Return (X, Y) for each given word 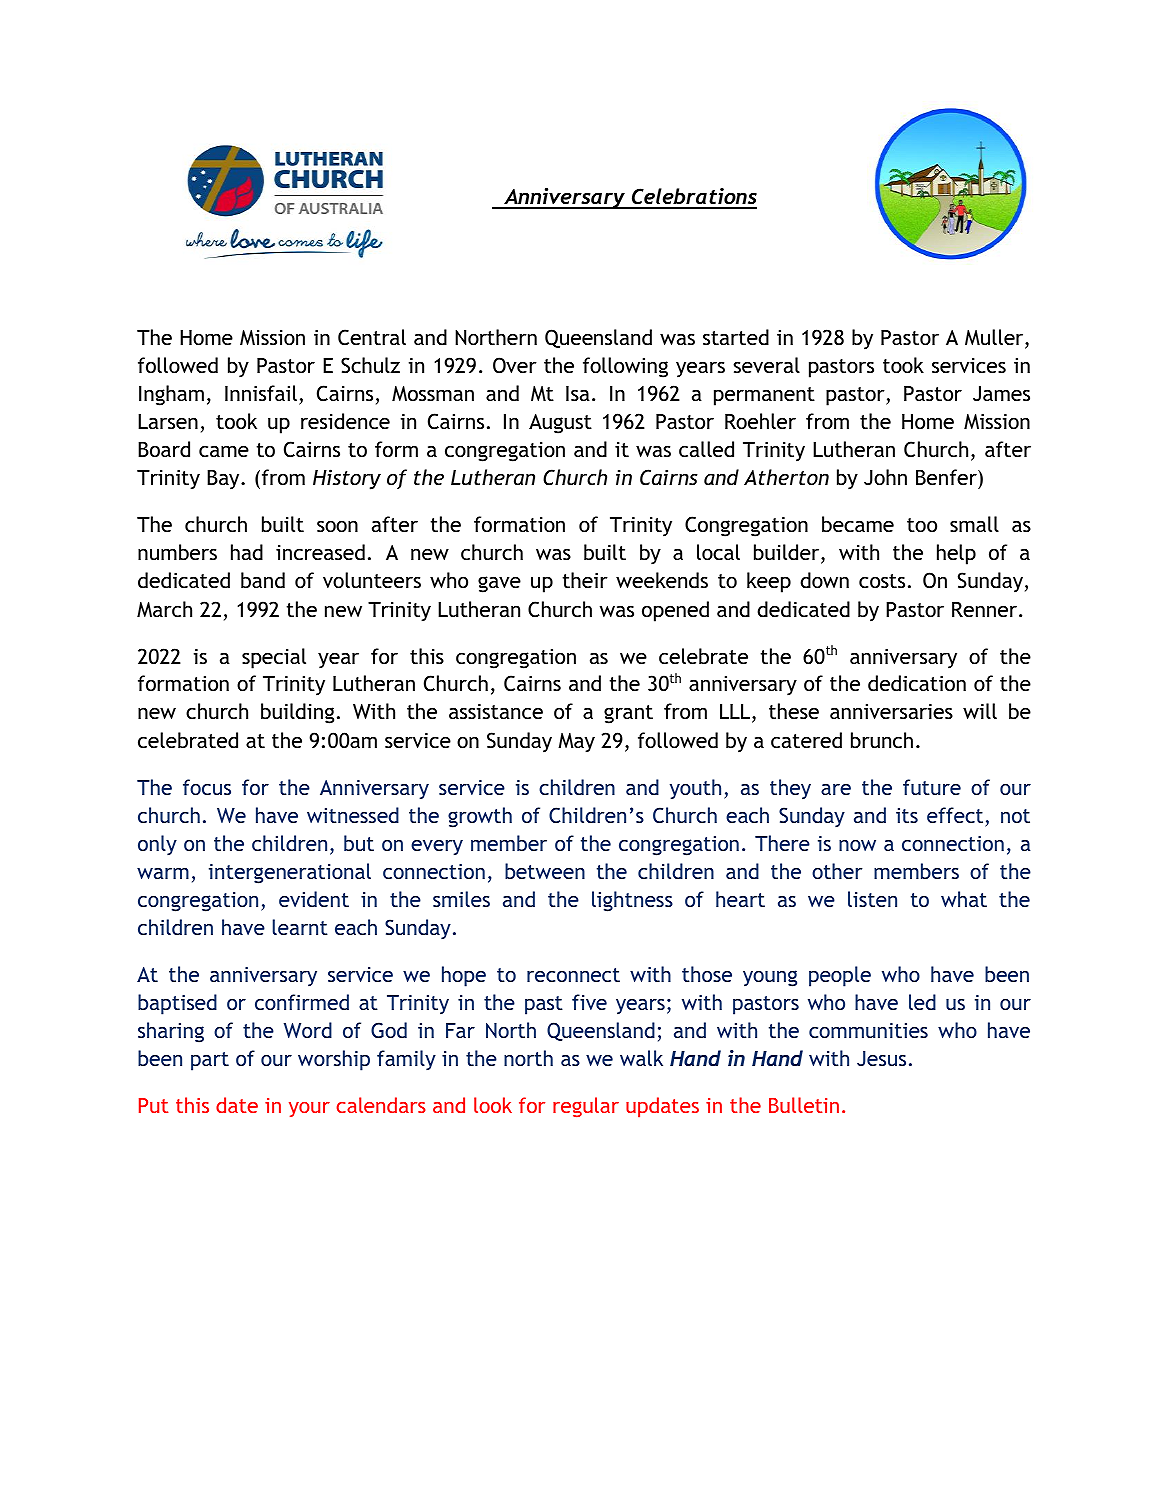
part (210, 1061)
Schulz (370, 365)
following (625, 367)
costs (882, 581)
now (857, 845)
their (585, 580)
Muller (995, 338)
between (545, 871)
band (263, 580)
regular (586, 1107)
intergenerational (290, 873)
